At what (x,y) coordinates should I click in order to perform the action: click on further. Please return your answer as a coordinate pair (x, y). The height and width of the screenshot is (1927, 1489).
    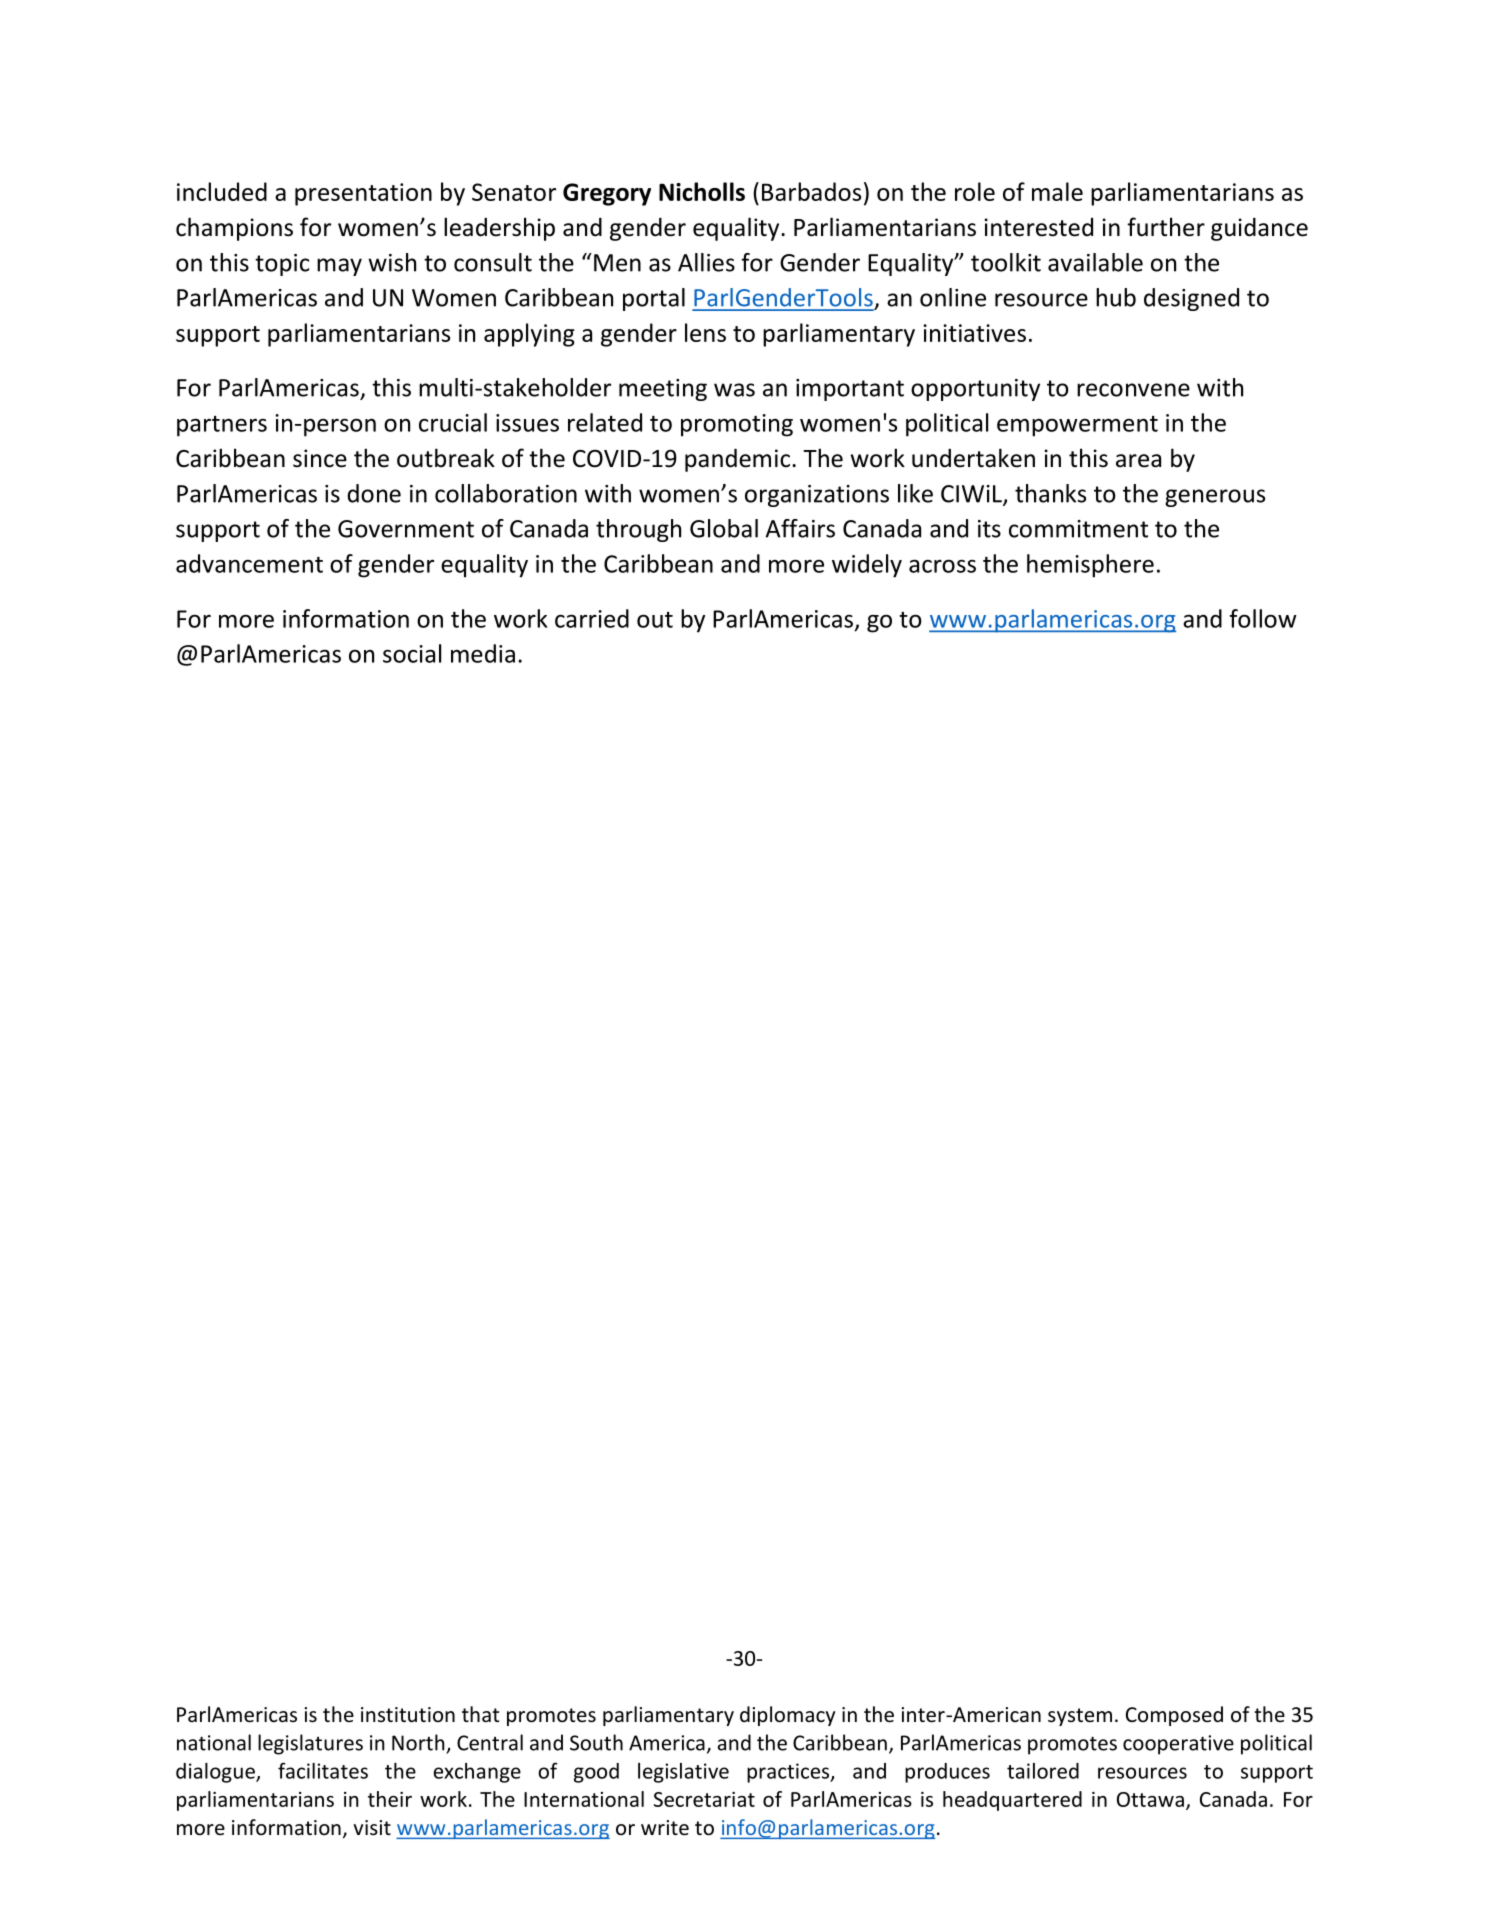
    Looking at the image, I should click on (1166, 227).
